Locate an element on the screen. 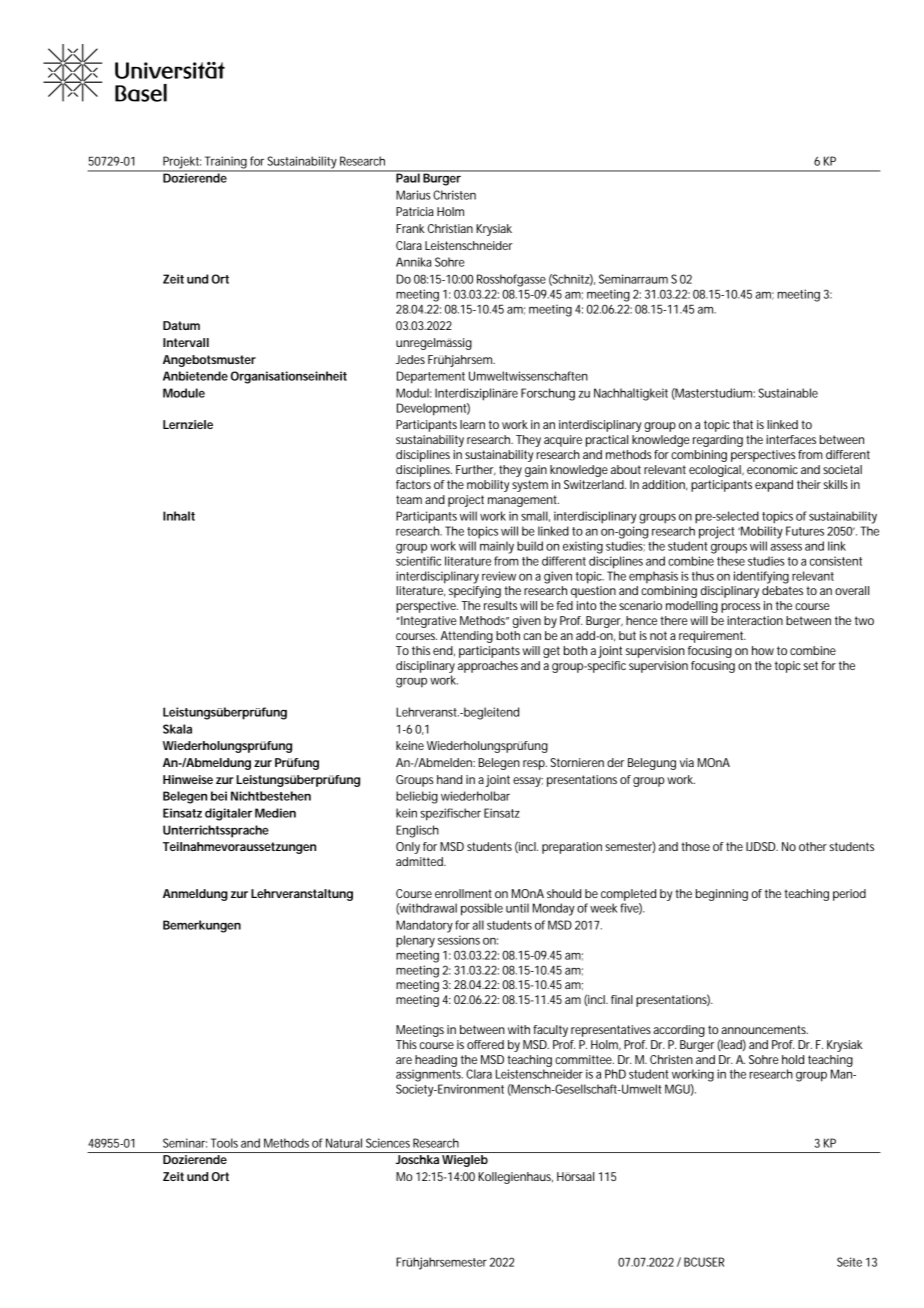  bei is located at coordinates (219, 796).
